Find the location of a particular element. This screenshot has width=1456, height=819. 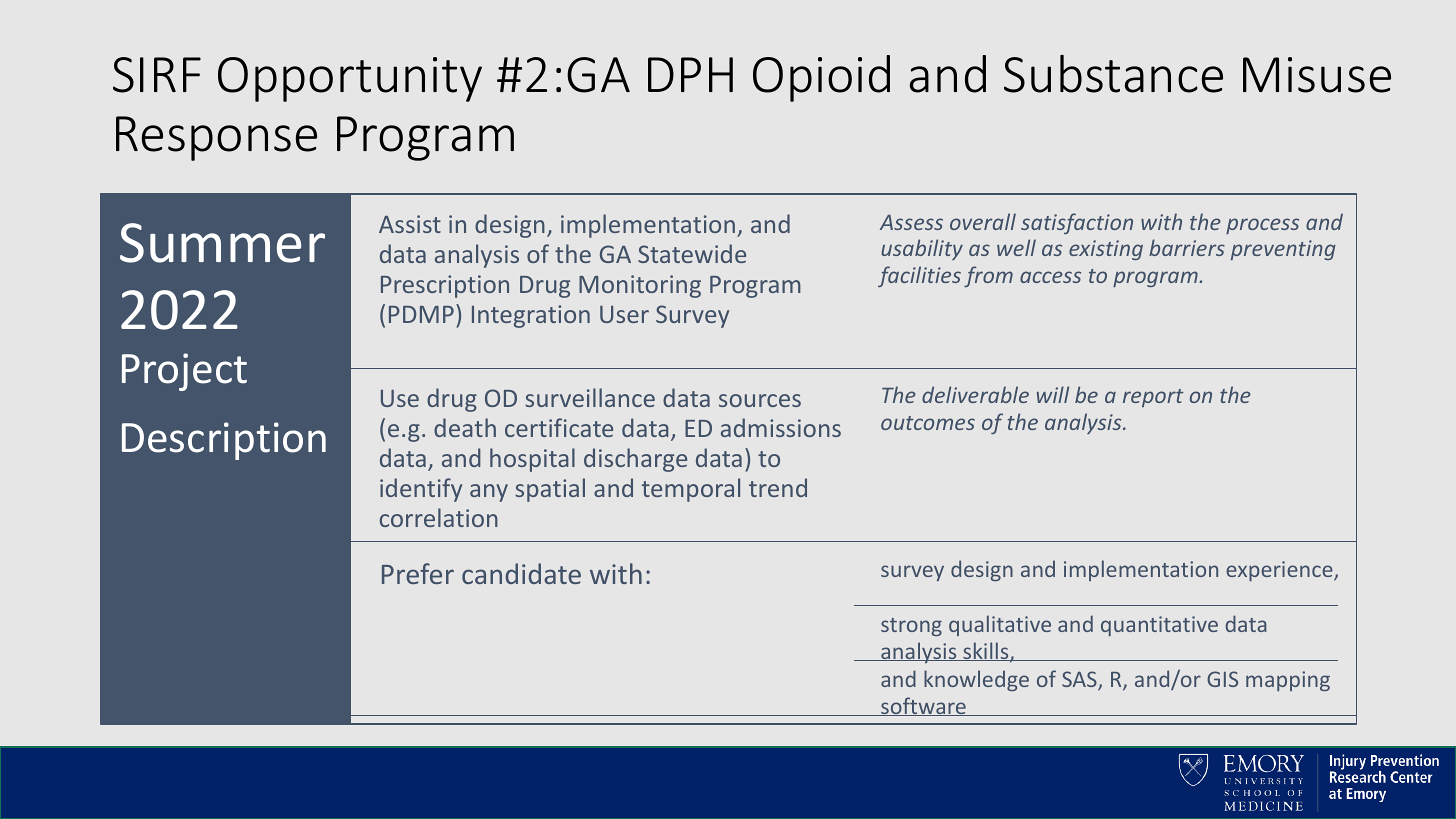

experience is located at coordinates (1280, 571).
